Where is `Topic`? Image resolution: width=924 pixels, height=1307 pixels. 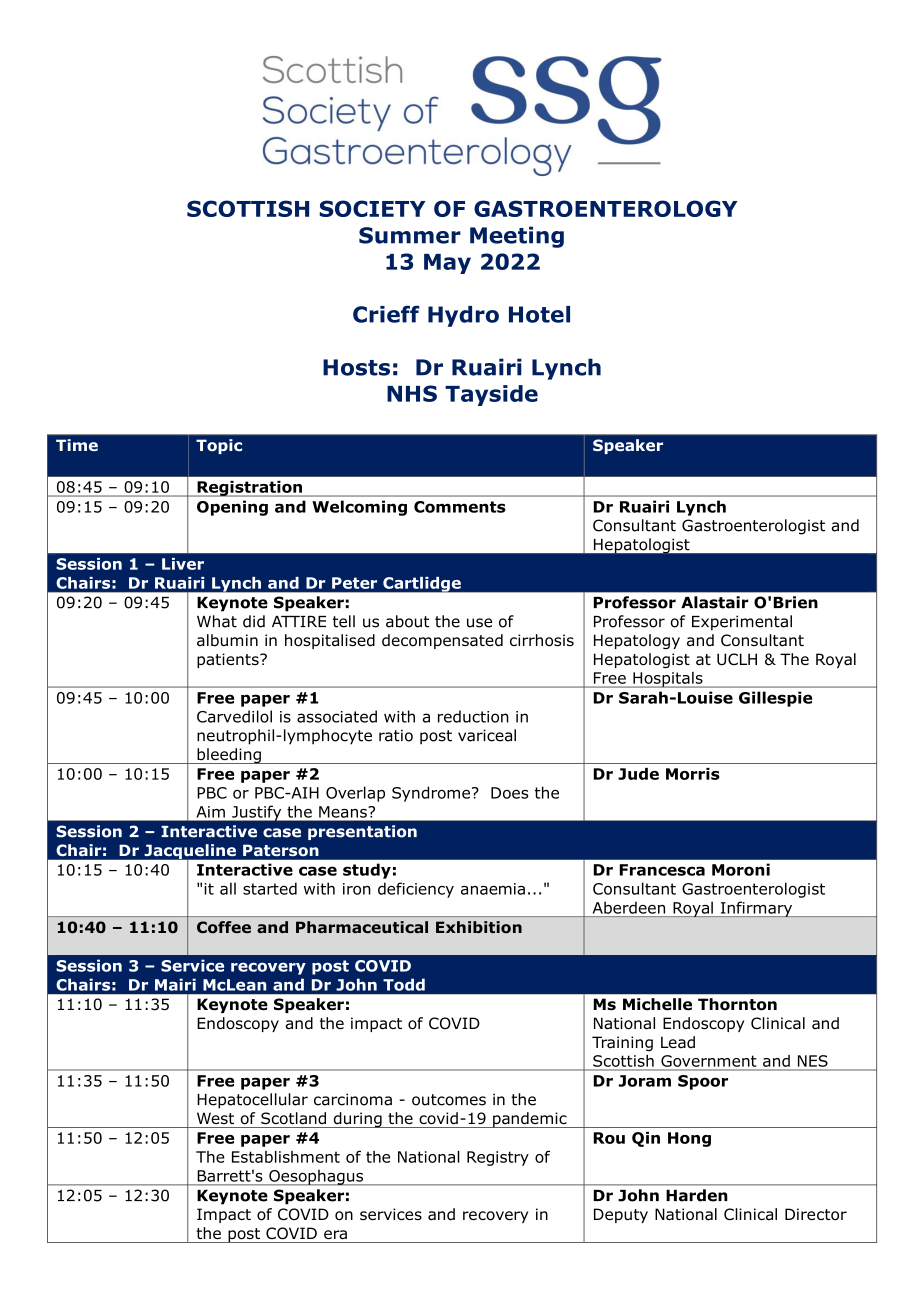 Topic is located at coordinates (219, 446).
